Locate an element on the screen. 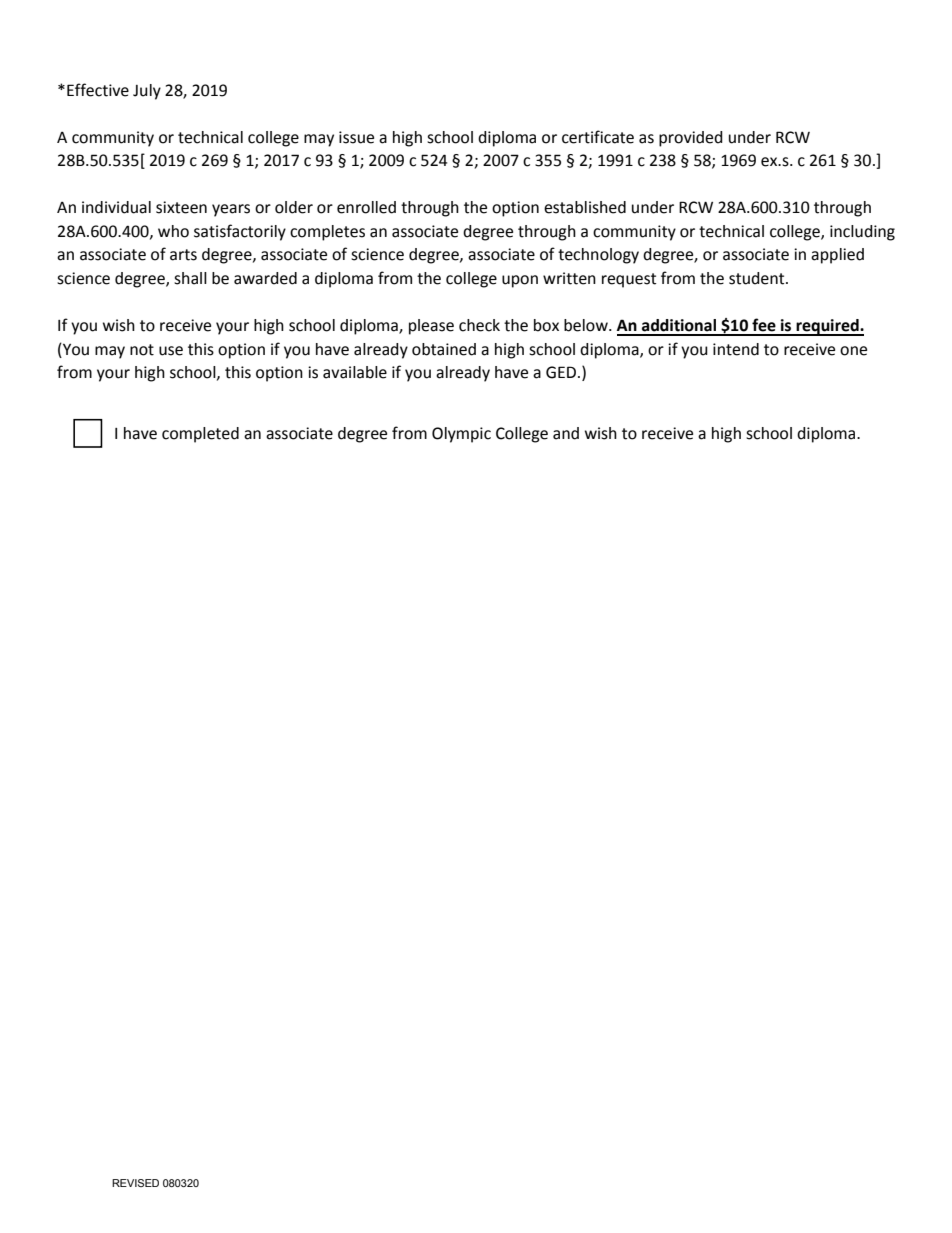  Olympic is located at coordinates (461, 435).
